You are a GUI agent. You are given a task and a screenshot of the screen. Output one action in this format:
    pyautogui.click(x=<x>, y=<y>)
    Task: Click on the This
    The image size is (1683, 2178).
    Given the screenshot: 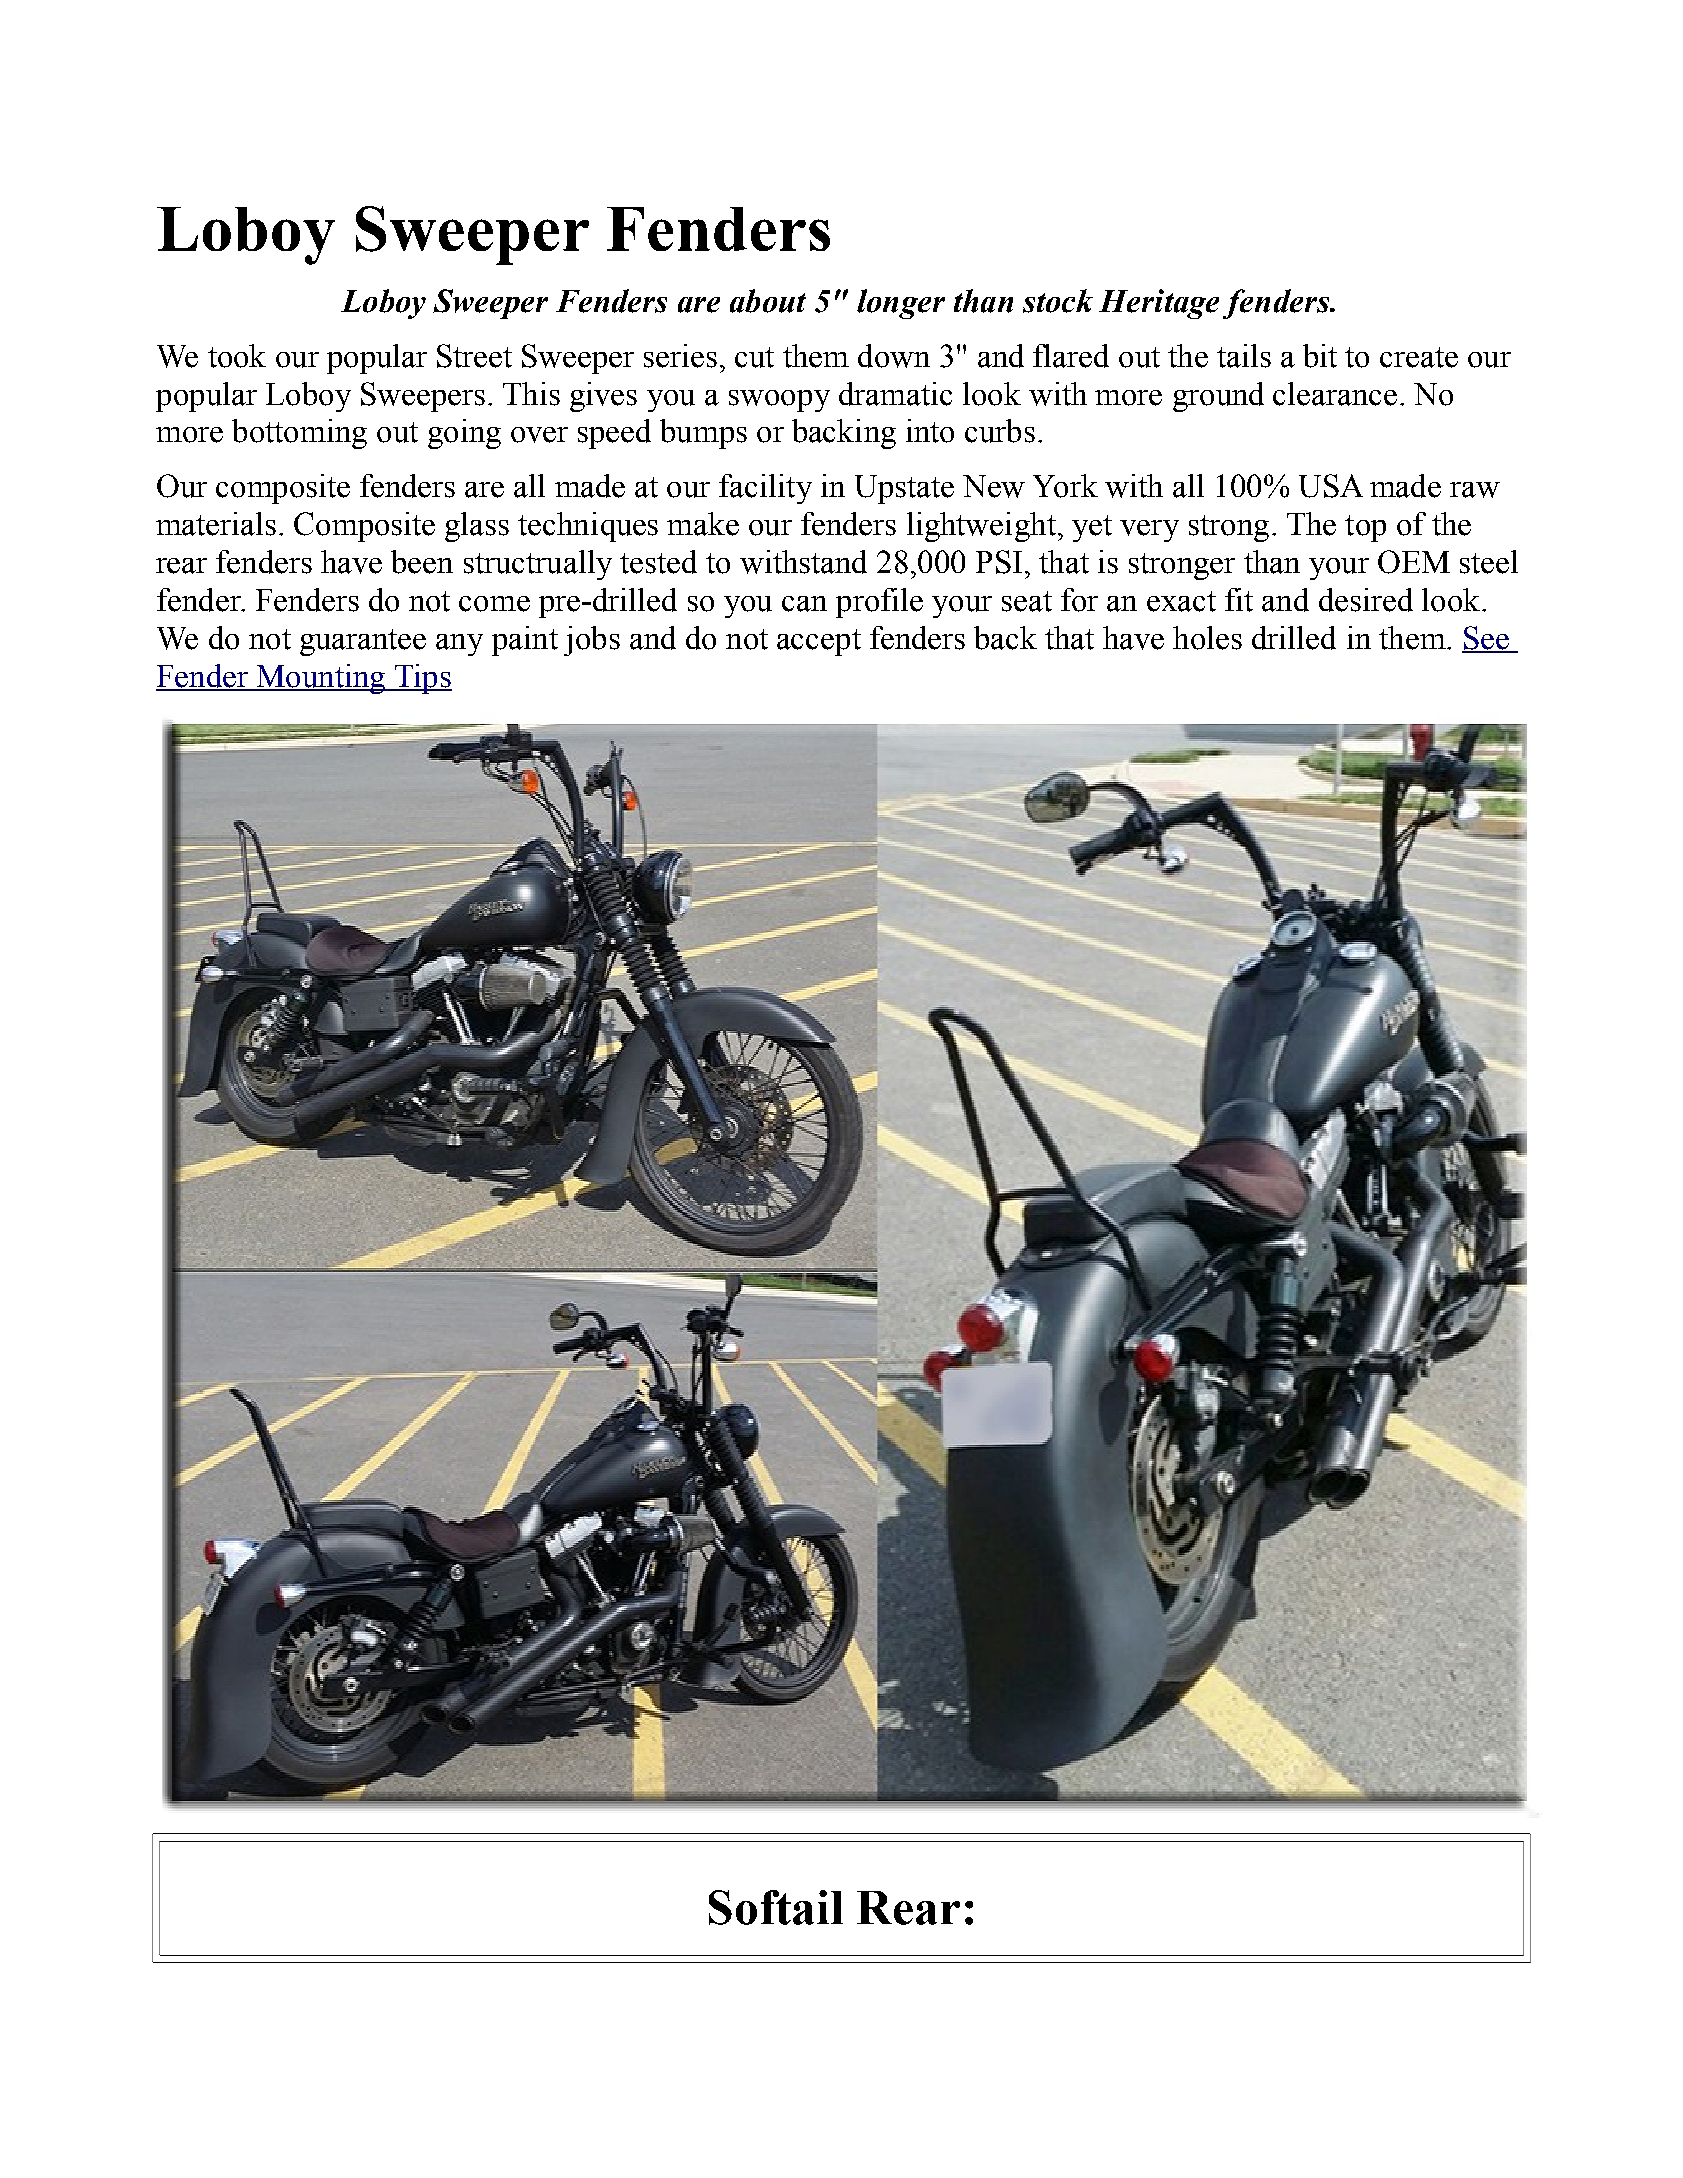 What is the action you would take?
    pyautogui.click(x=531, y=394)
